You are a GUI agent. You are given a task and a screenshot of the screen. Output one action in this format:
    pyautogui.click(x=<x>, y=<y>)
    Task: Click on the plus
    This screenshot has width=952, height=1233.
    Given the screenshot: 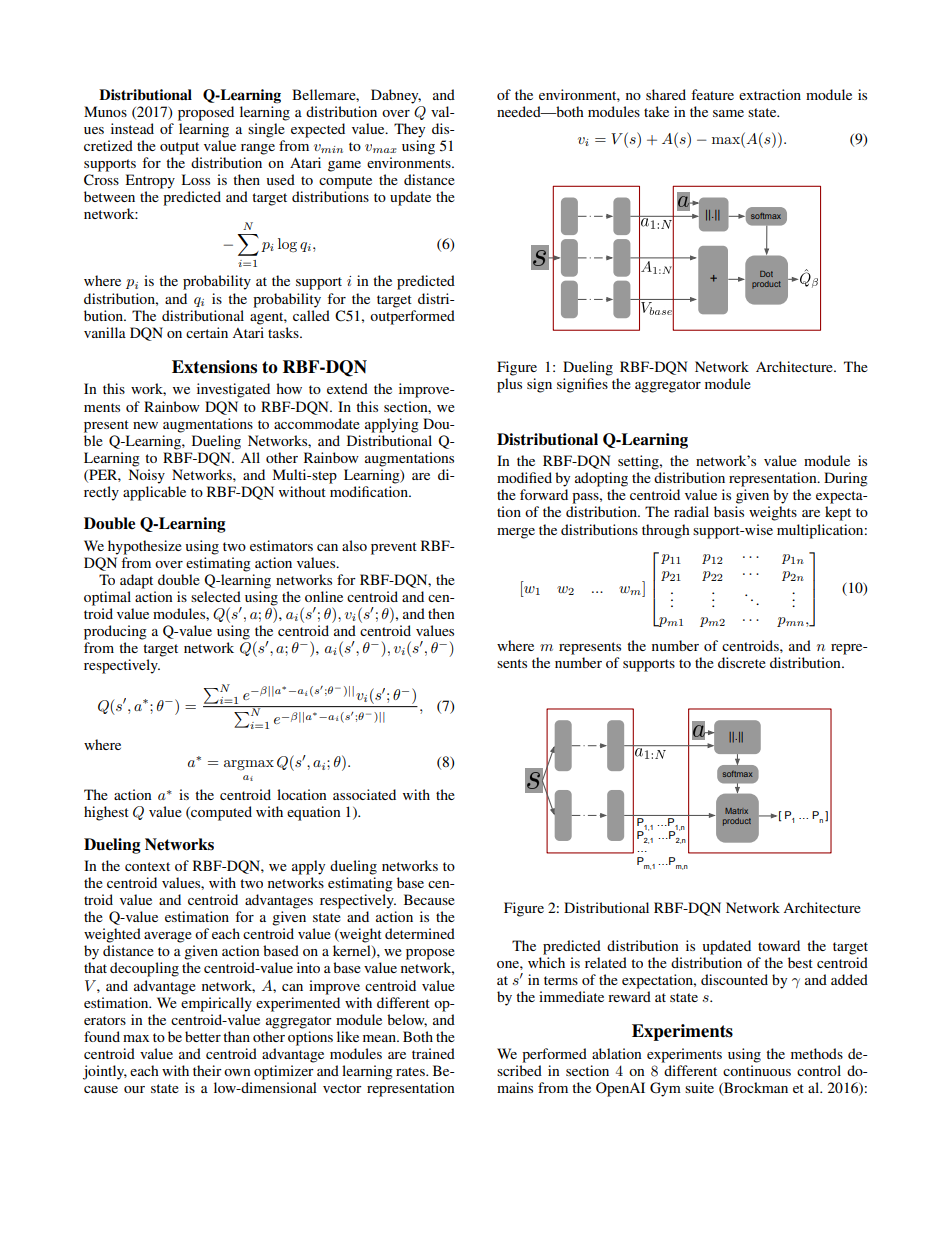 What is the action you would take?
    pyautogui.click(x=509, y=385)
